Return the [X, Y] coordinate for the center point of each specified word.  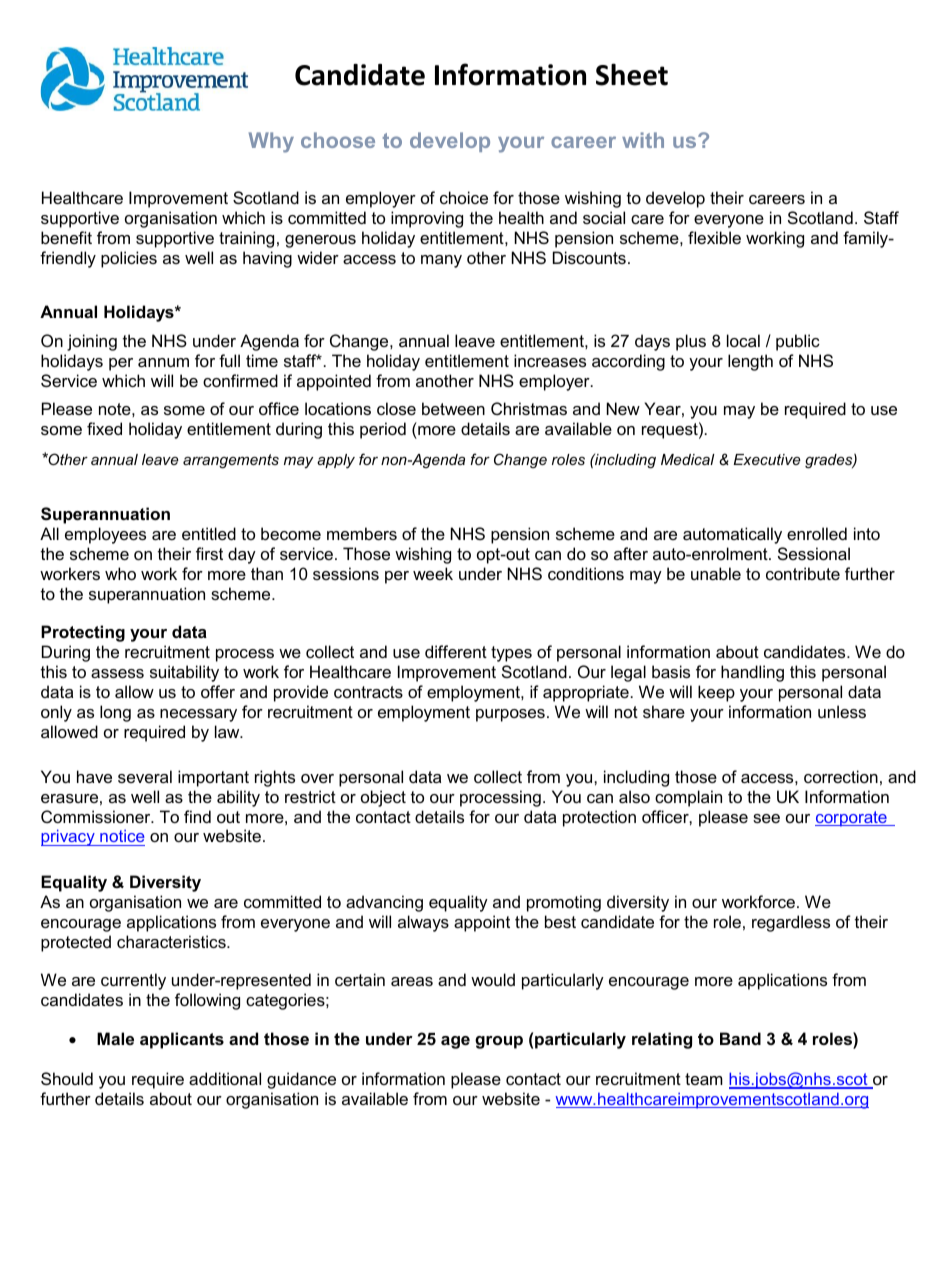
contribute [803, 573]
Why [271, 142]
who [120, 573]
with [643, 140]
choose [338, 140]
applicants [182, 1040]
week [433, 573]
